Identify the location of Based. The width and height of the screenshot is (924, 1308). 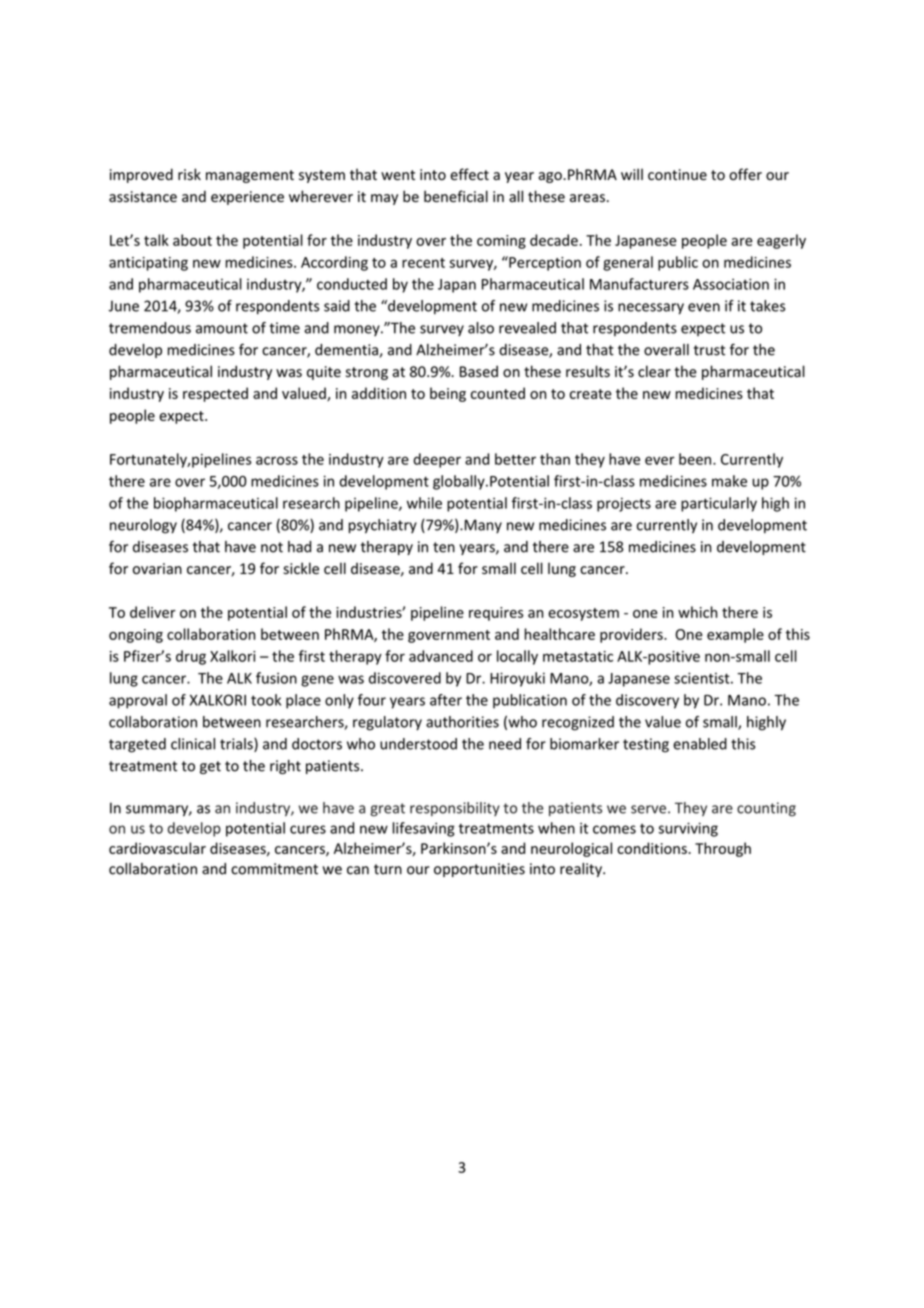
(479, 371).
